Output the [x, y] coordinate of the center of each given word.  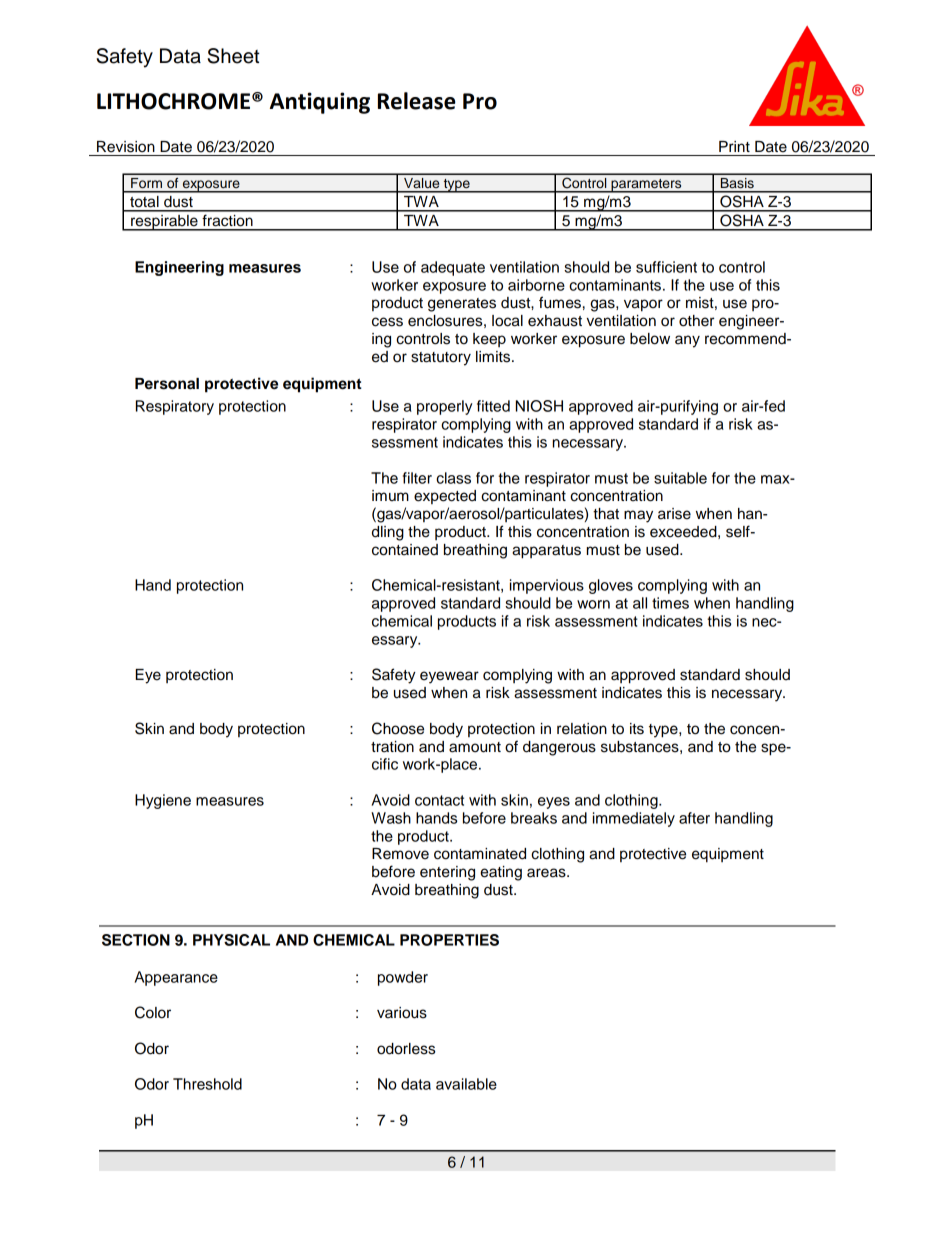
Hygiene [163, 801]
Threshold [207, 1084]
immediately [634, 819]
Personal [167, 384]
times [670, 603]
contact [439, 800]
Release [417, 101]
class [453, 478]
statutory [441, 359]
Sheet [233, 56]
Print [734, 146]
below [650, 339]
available [466, 1084]
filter [417, 478]
